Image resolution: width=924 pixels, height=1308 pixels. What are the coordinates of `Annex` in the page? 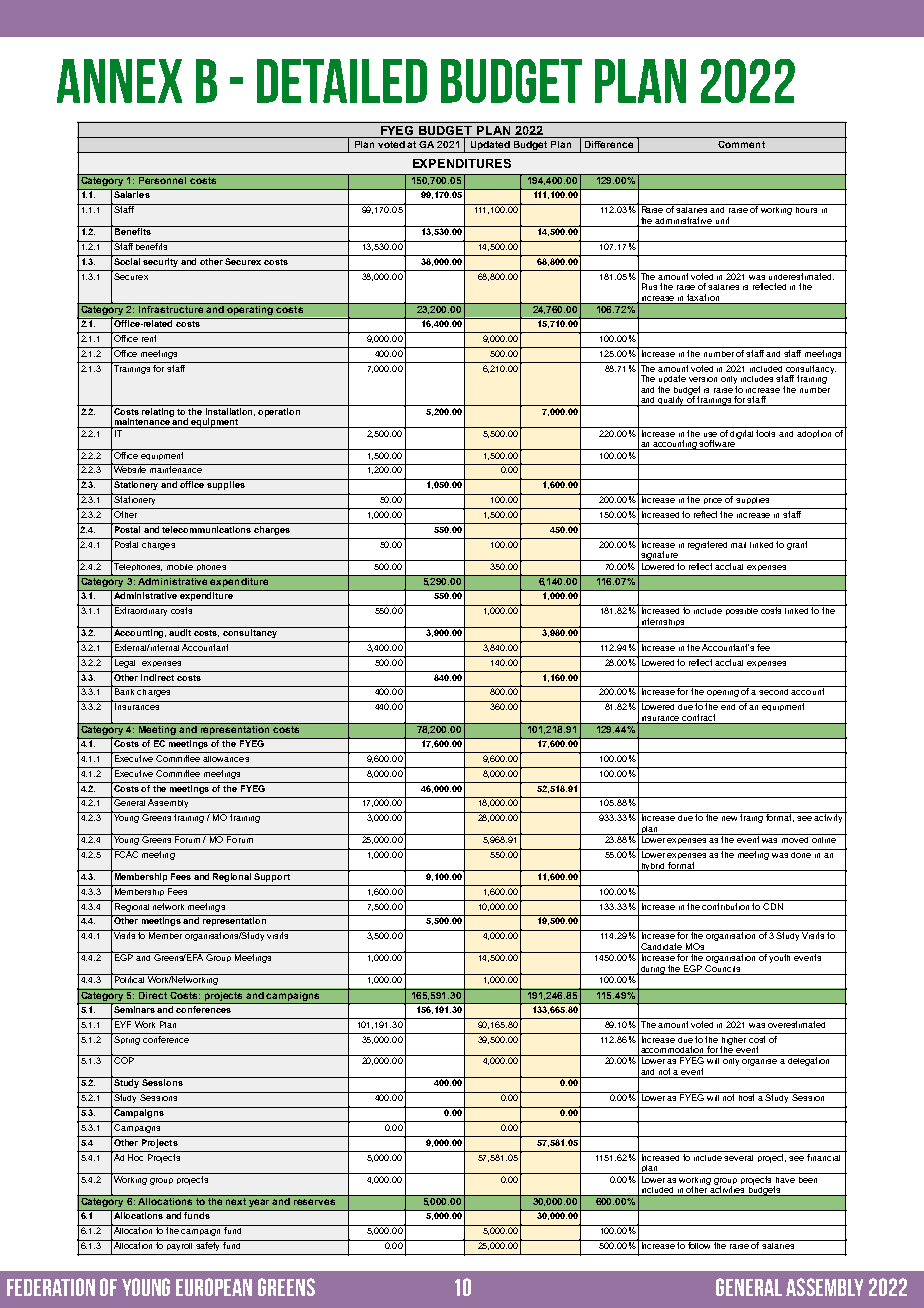 It's located at (119, 81).
